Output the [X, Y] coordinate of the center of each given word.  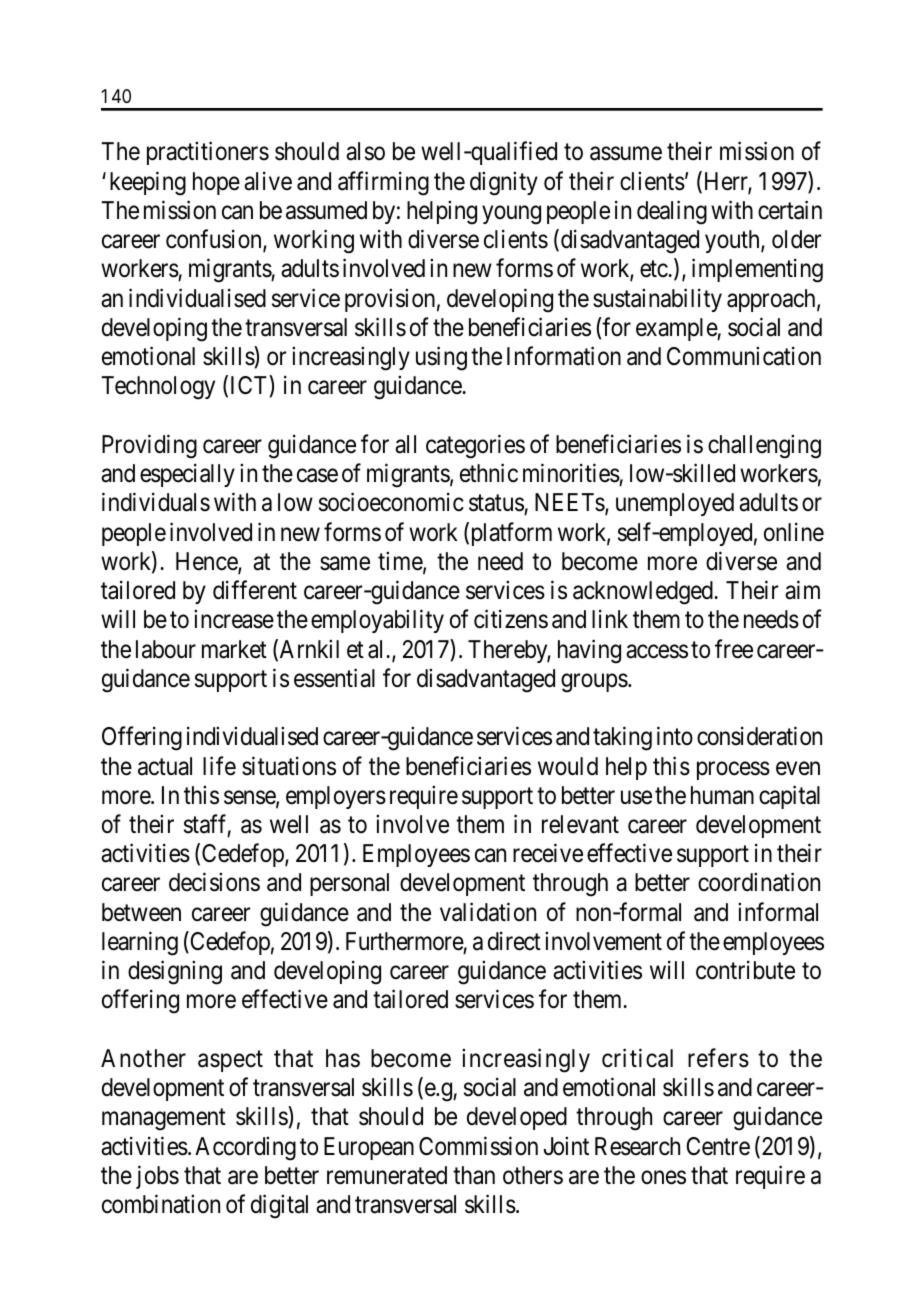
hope [216, 183]
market [234, 649]
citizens [511, 619]
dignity [504, 183]
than [474, 1175]
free [734, 649]
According [245, 1148]
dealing [672, 212]
